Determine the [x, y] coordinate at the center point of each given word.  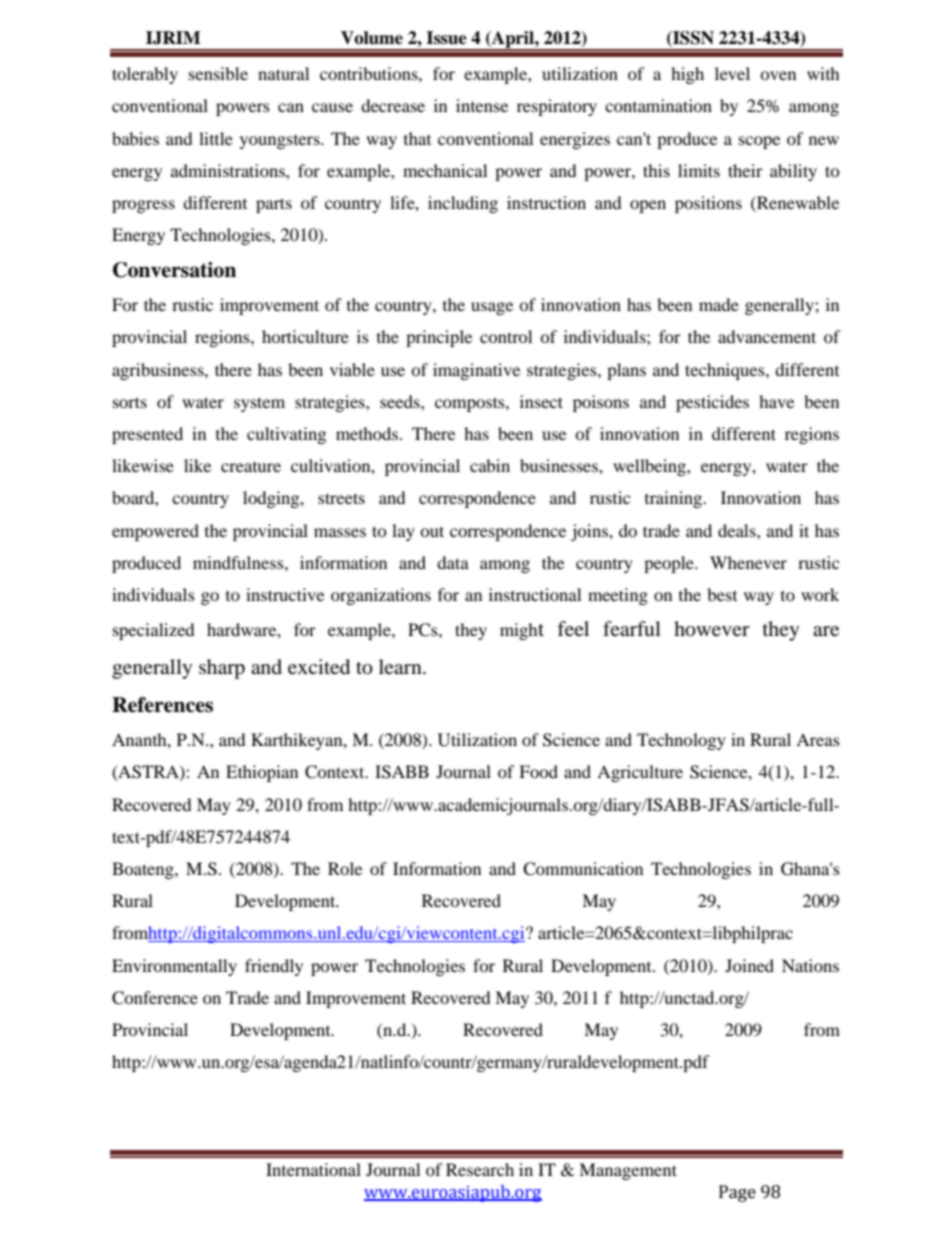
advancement [767, 336]
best [722, 594]
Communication [583, 869]
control [506, 336]
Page [737, 1193]
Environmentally [174, 967]
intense [482, 105]
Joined [749, 965]
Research [480, 1169]
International [313, 1169]
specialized [154, 631]
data [453, 562]
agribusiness [159, 371]
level [732, 73]
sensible [218, 73]
